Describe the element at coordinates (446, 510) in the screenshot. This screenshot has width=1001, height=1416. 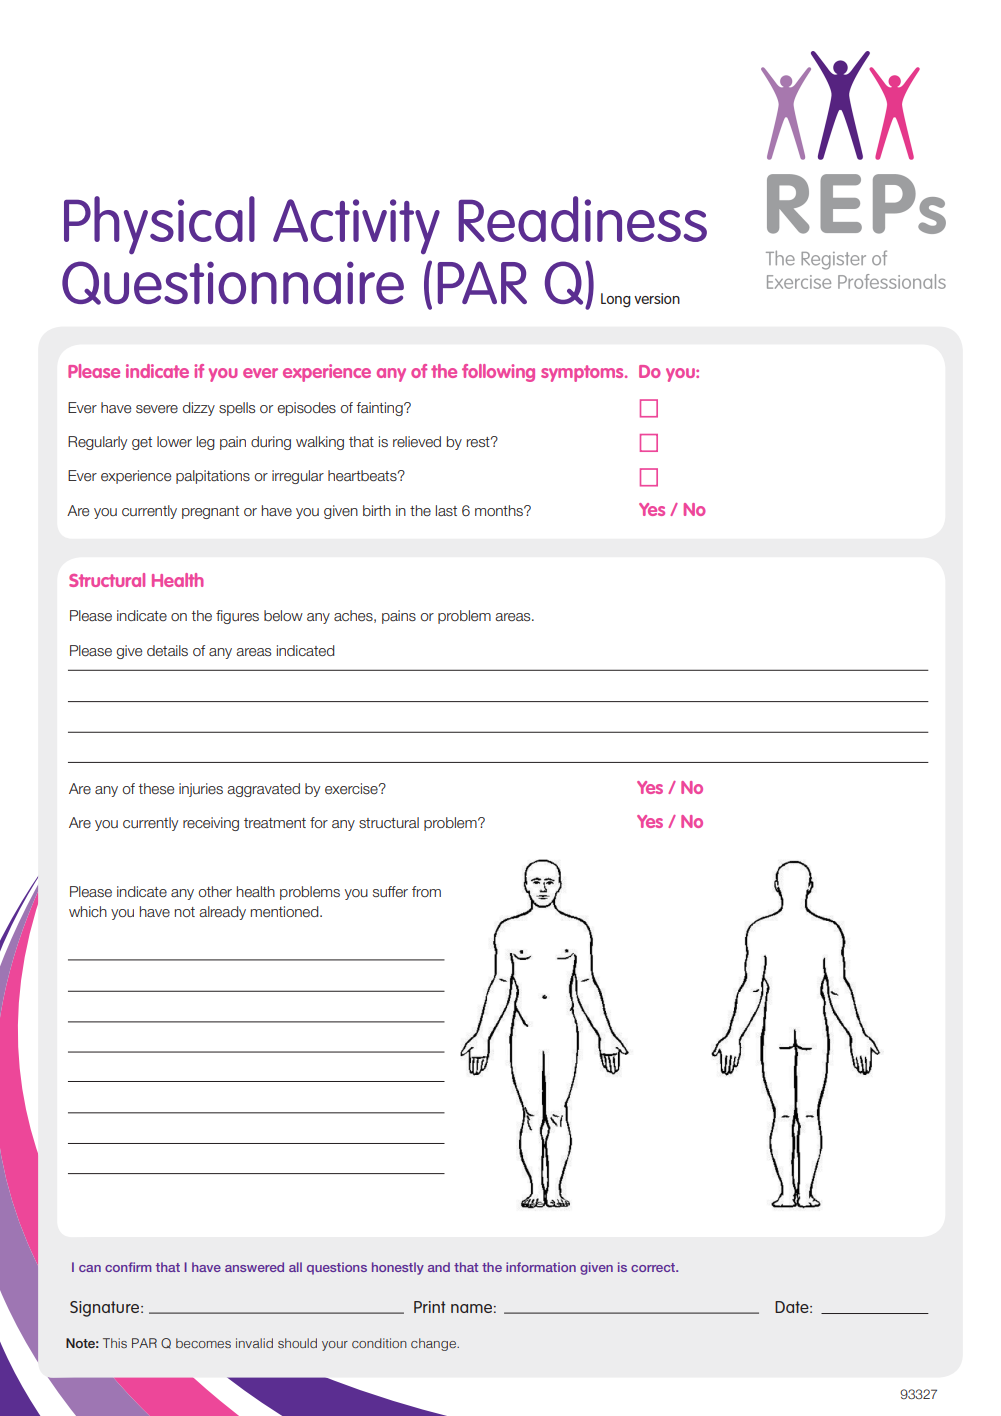
I see `last` at that location.
